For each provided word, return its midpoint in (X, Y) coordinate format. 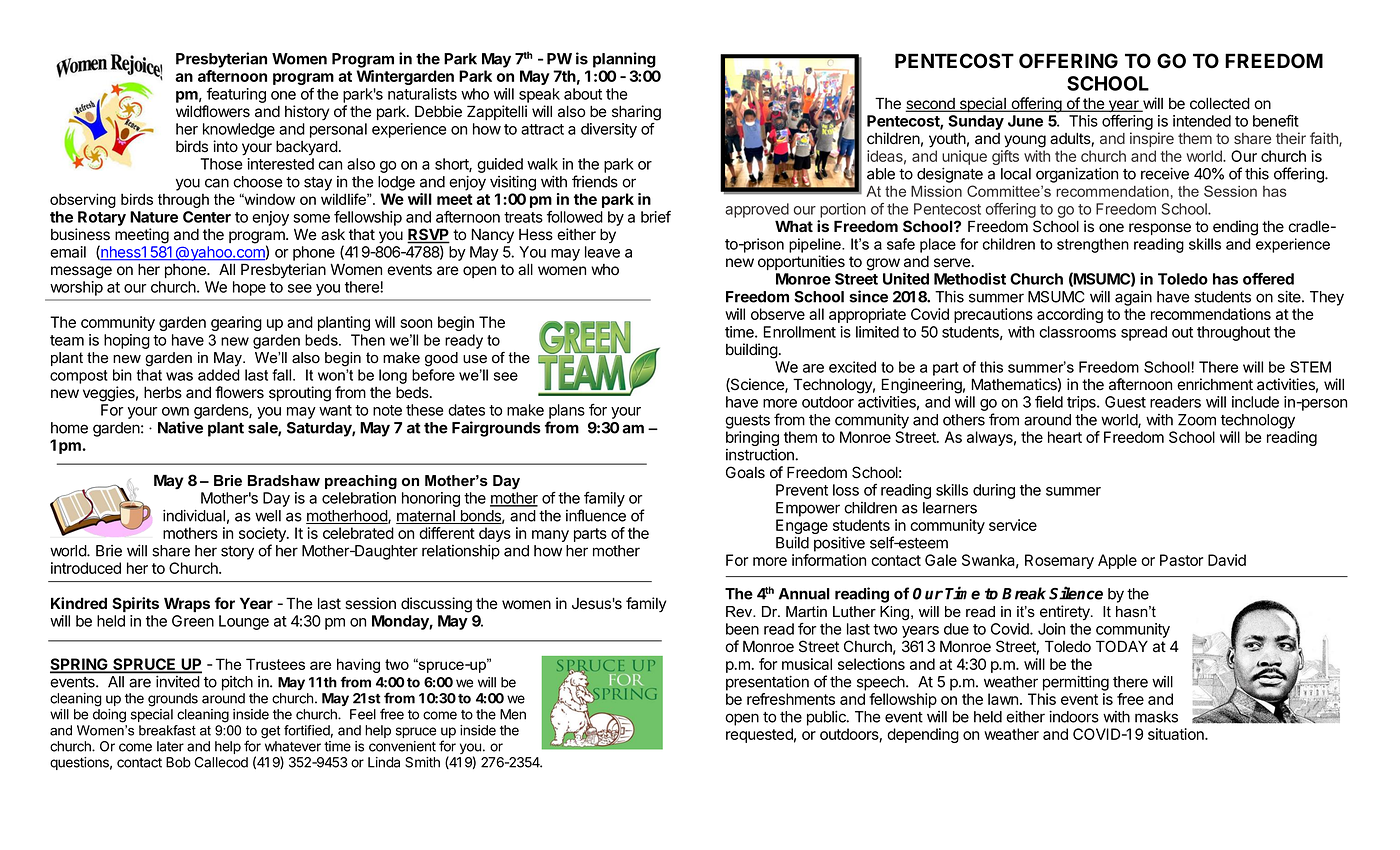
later (170, 746)
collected (1220, 104)
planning (624, 60)
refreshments (791, 699)
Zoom (1197, 420)
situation (1177, 734)
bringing (752, 438)
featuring (236, 95)
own (175, 411)
